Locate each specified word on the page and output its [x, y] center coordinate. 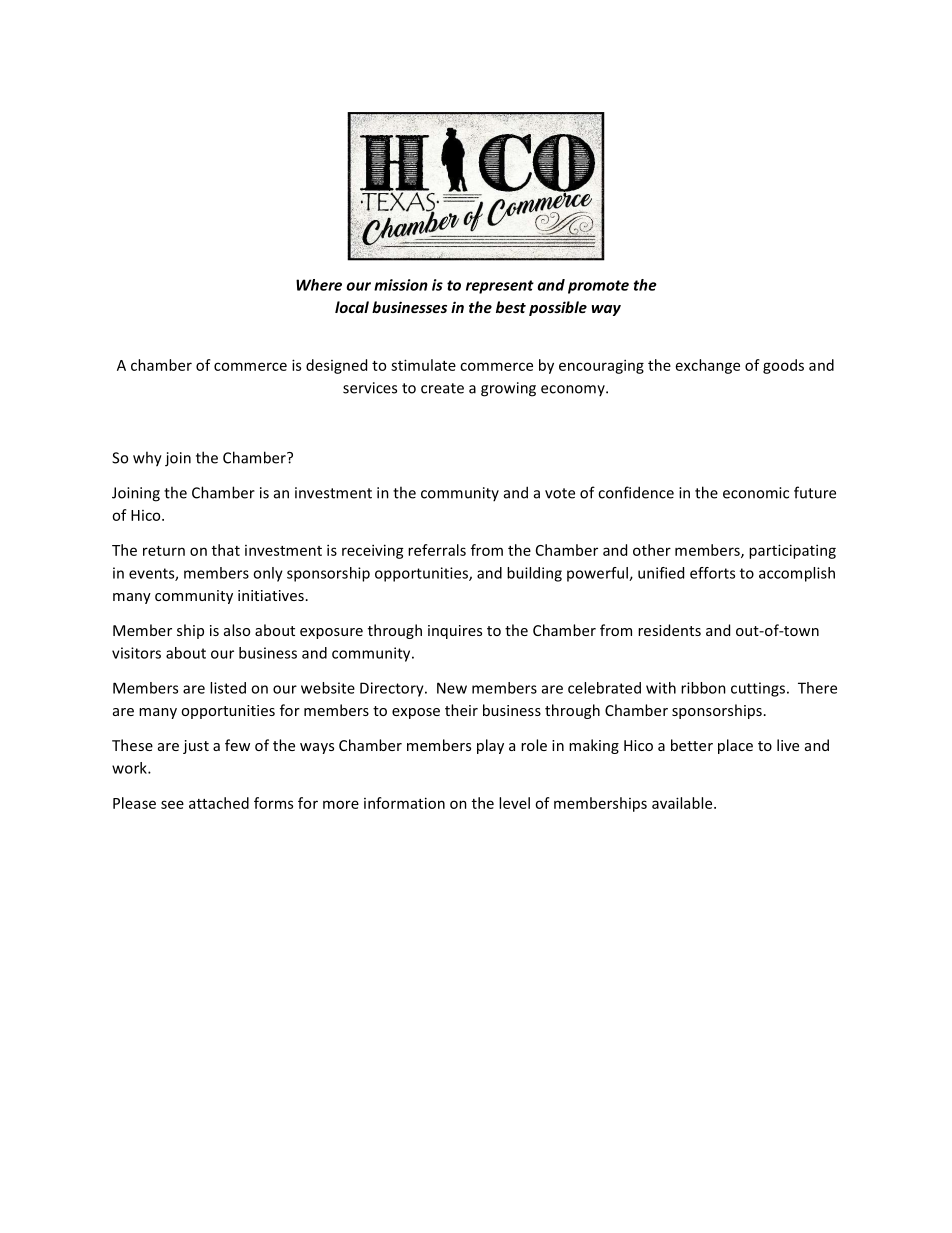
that [226, 550]
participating [792, 551]
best [511, 307]
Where [319, 285]
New [452, 688]
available [683, 803]
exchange [708, 366]
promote [598, 287]
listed [228, 688]
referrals [437, 550]
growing [508, 389]
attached [219, 803]
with [661, 688]
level [514, 803]
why [147, 459]
